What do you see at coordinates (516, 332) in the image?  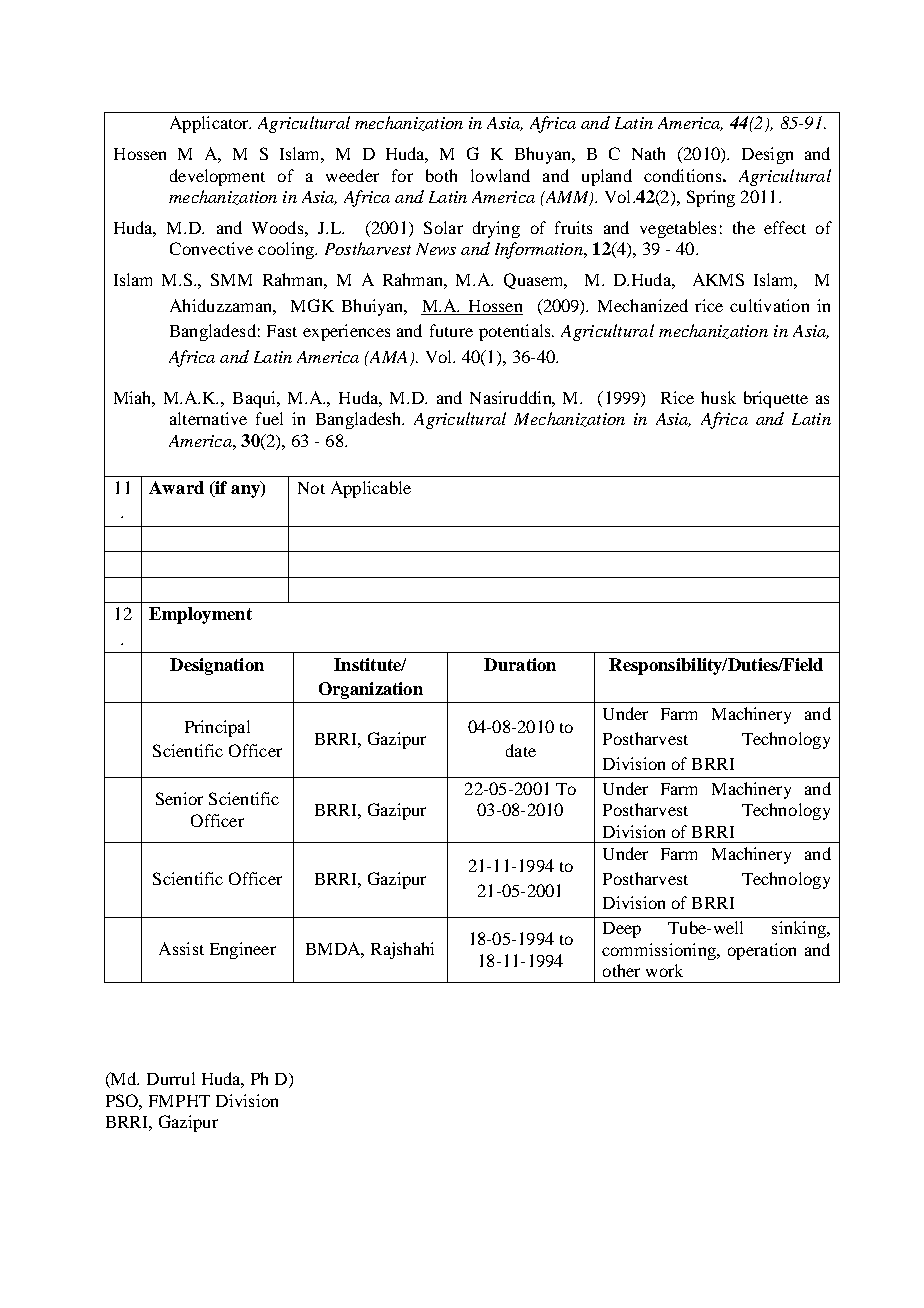 I see `potentials` at bounding box center [516, 332].
